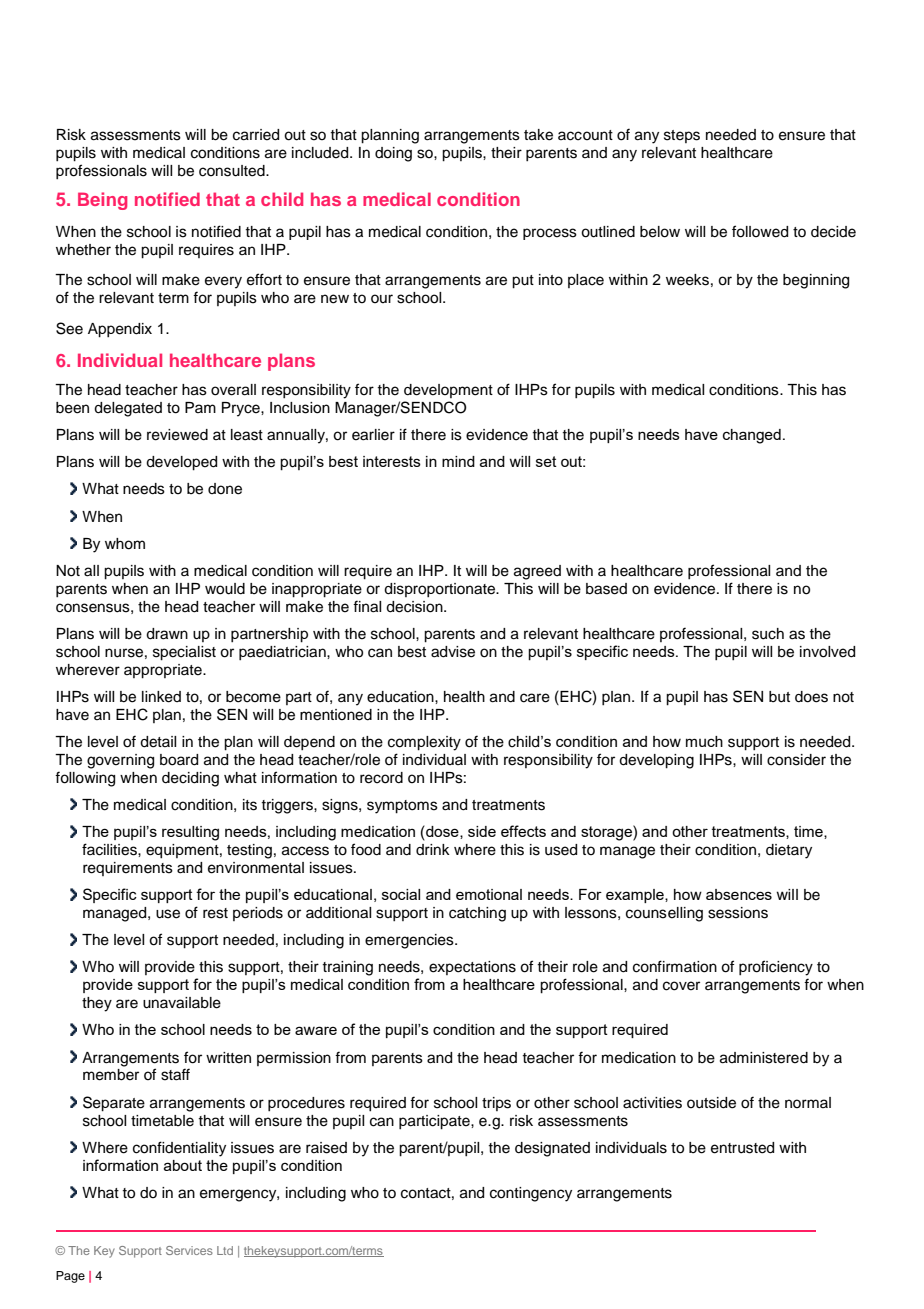 The image size is (924, 1309). I want to click on steps, so click(682, 136).
